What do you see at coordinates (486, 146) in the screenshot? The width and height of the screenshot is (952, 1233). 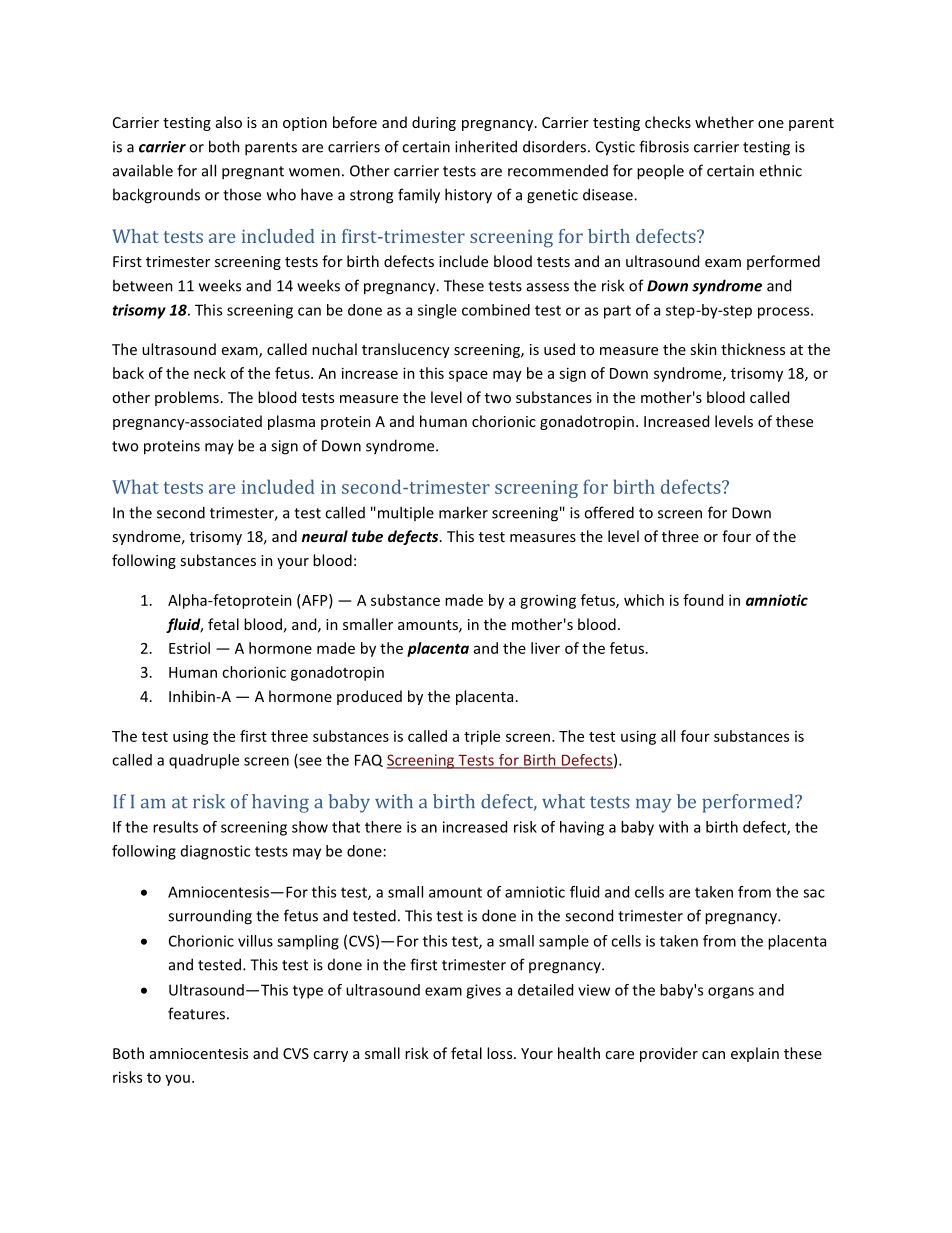 I see `inherited` at bounding box center [486, 146].
